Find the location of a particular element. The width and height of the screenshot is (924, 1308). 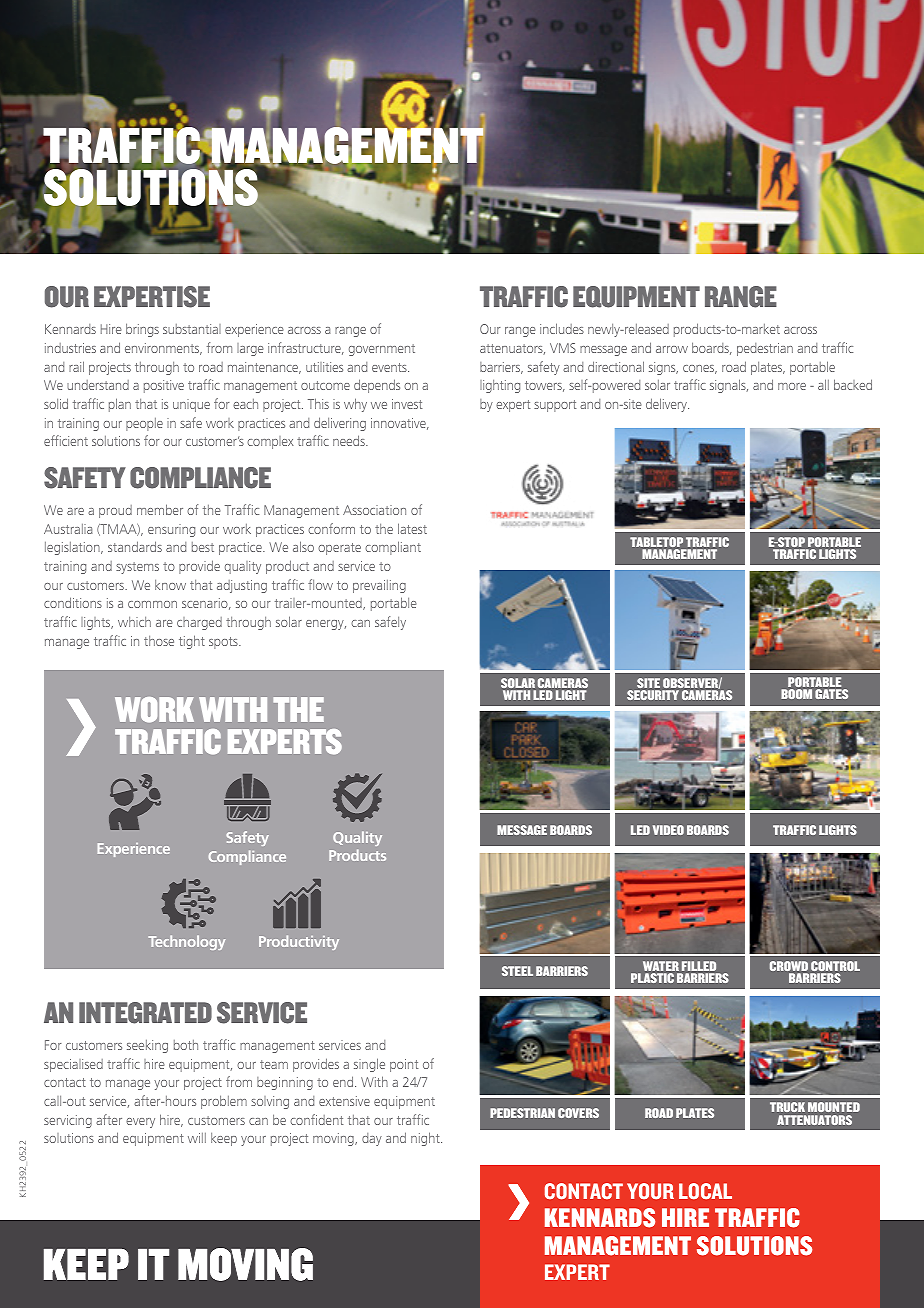

cones is located at coordinates (700, 369).
